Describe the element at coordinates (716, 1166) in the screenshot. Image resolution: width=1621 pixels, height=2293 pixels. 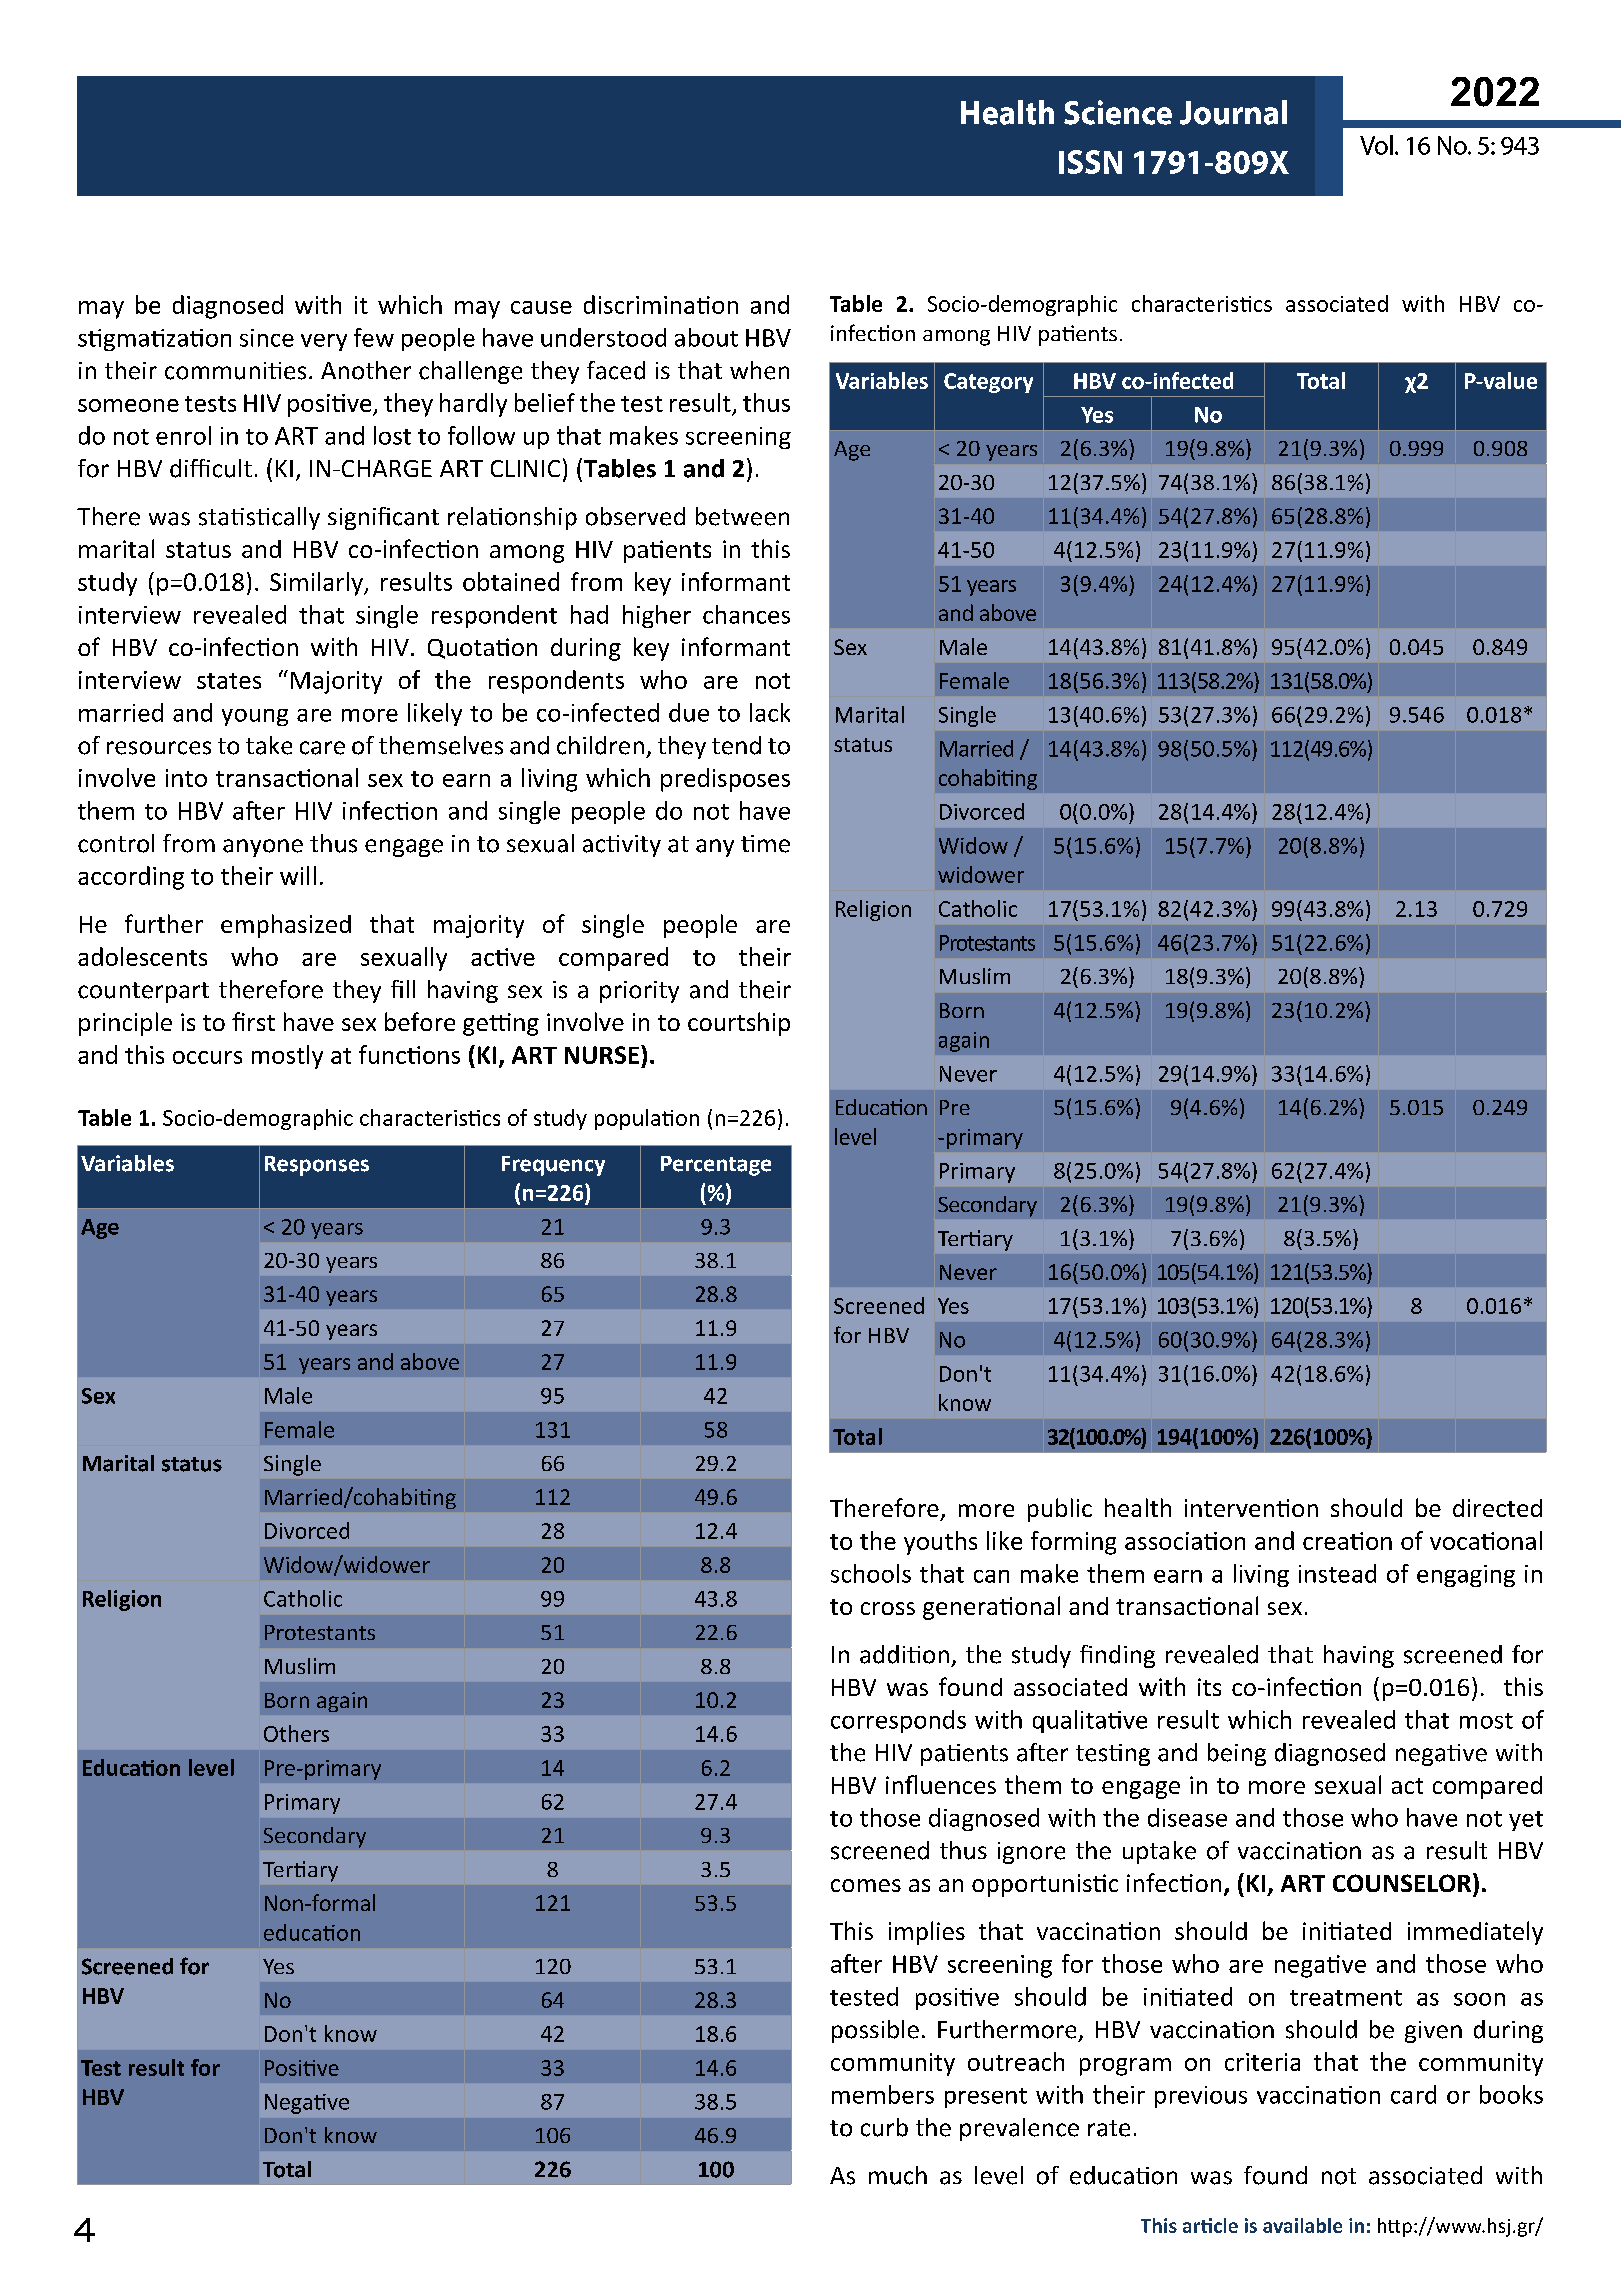
I see `Percentage` at that location.
